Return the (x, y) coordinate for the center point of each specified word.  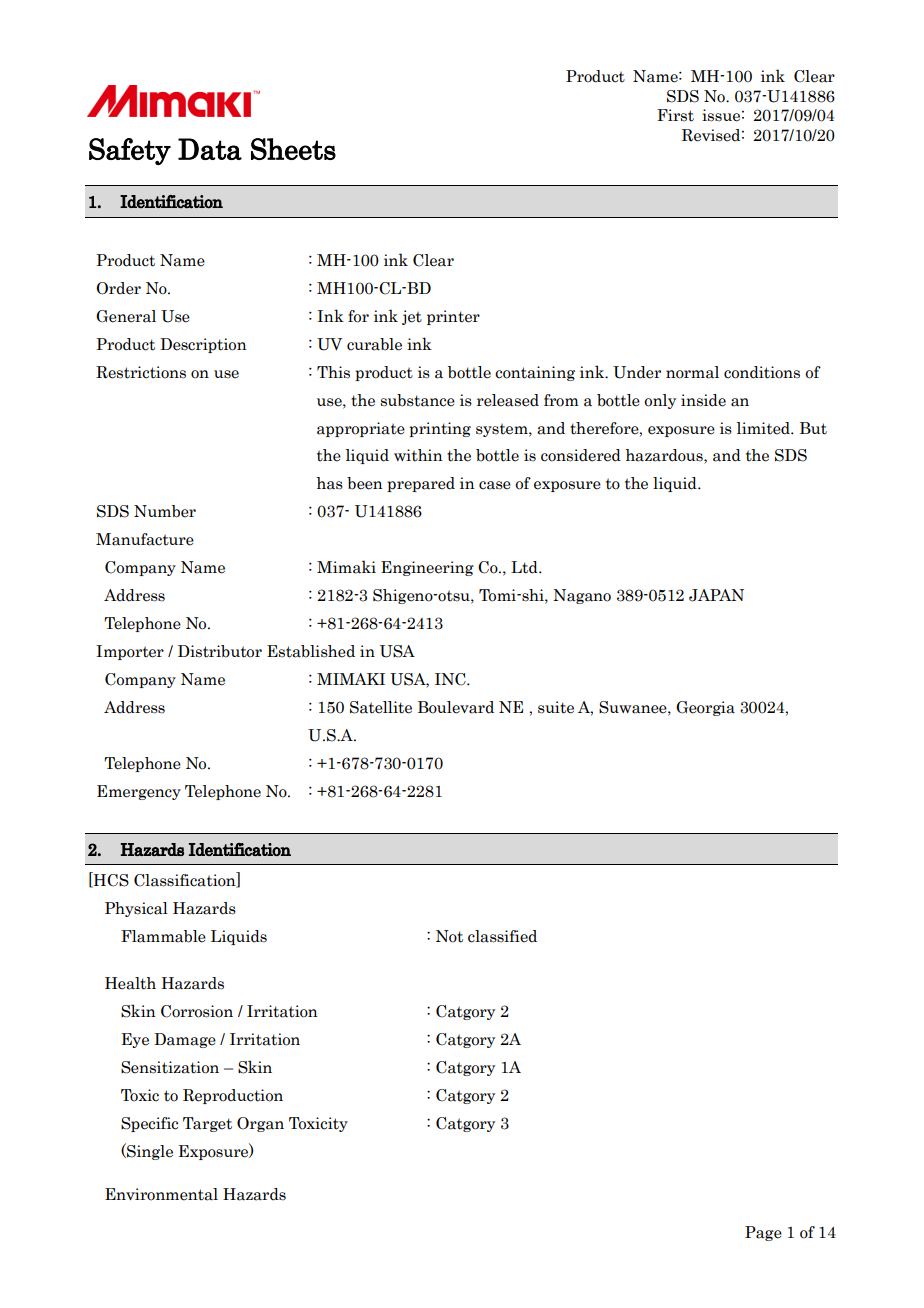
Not (449, 936)
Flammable (163, 936)
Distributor (220, 651)
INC (451, 679)
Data (210, 149)
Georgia (705, 708)
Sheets (293, 149)
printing (440, 429)
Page (763, 1233)
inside (703, 400)
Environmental (161, 1194)
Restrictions (141, 372)
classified (502, 936)
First (675, 115)
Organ (260, 1124)
